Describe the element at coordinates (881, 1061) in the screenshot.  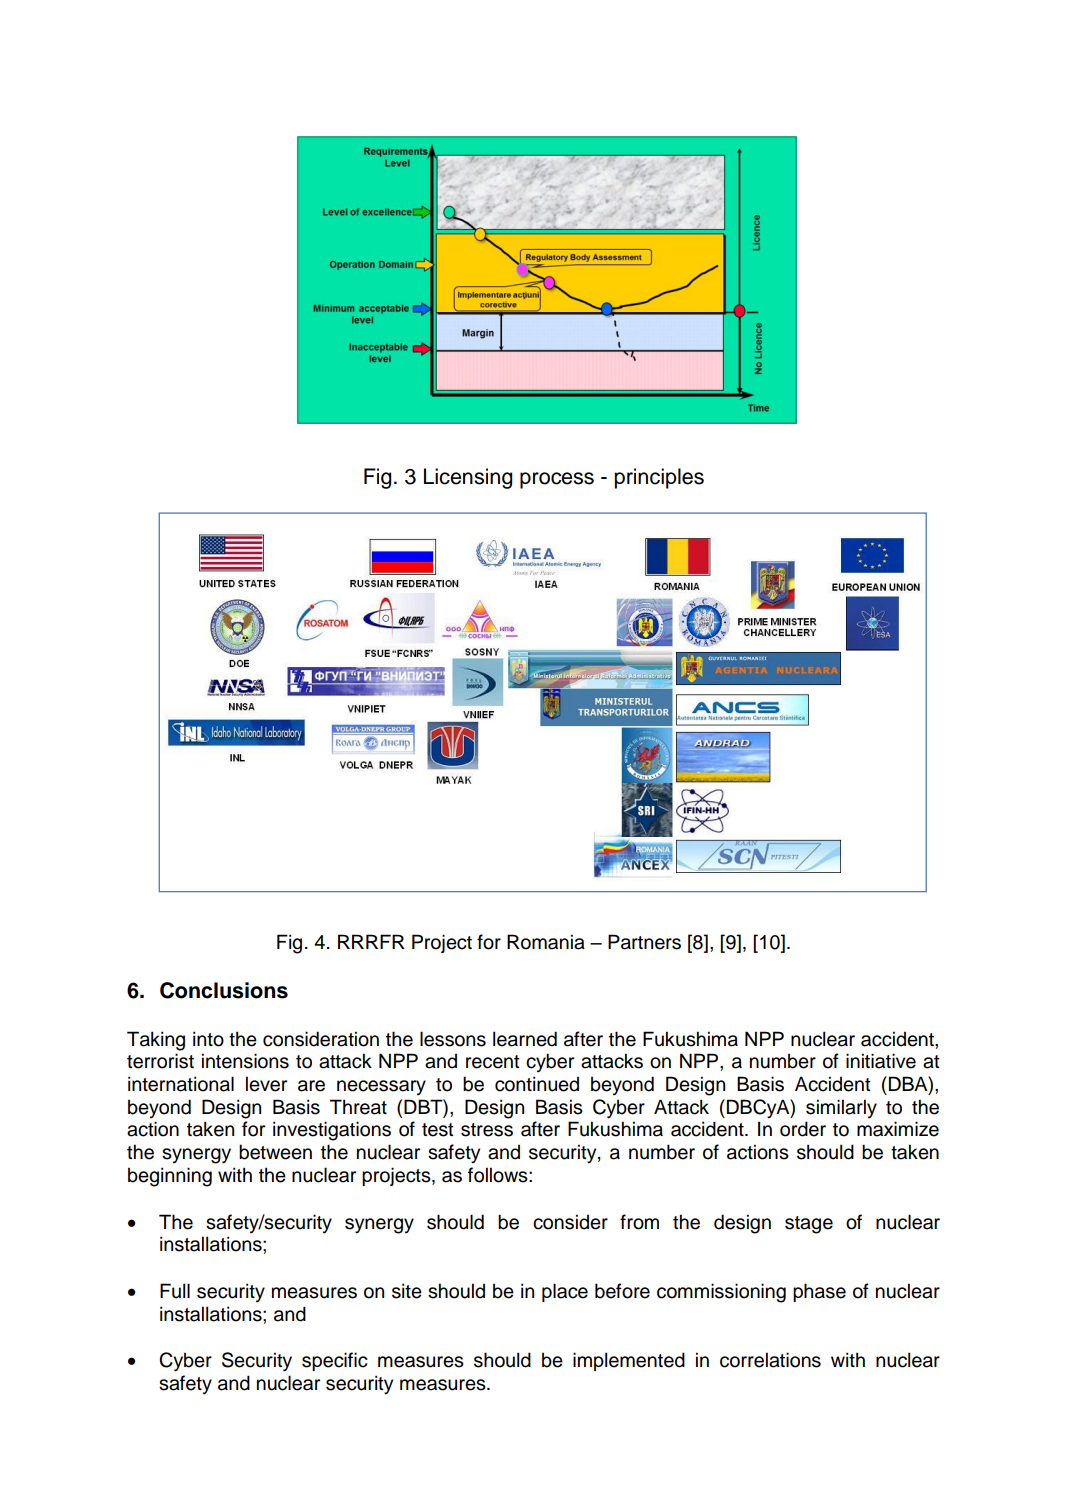
I see `initiative` at that location.
